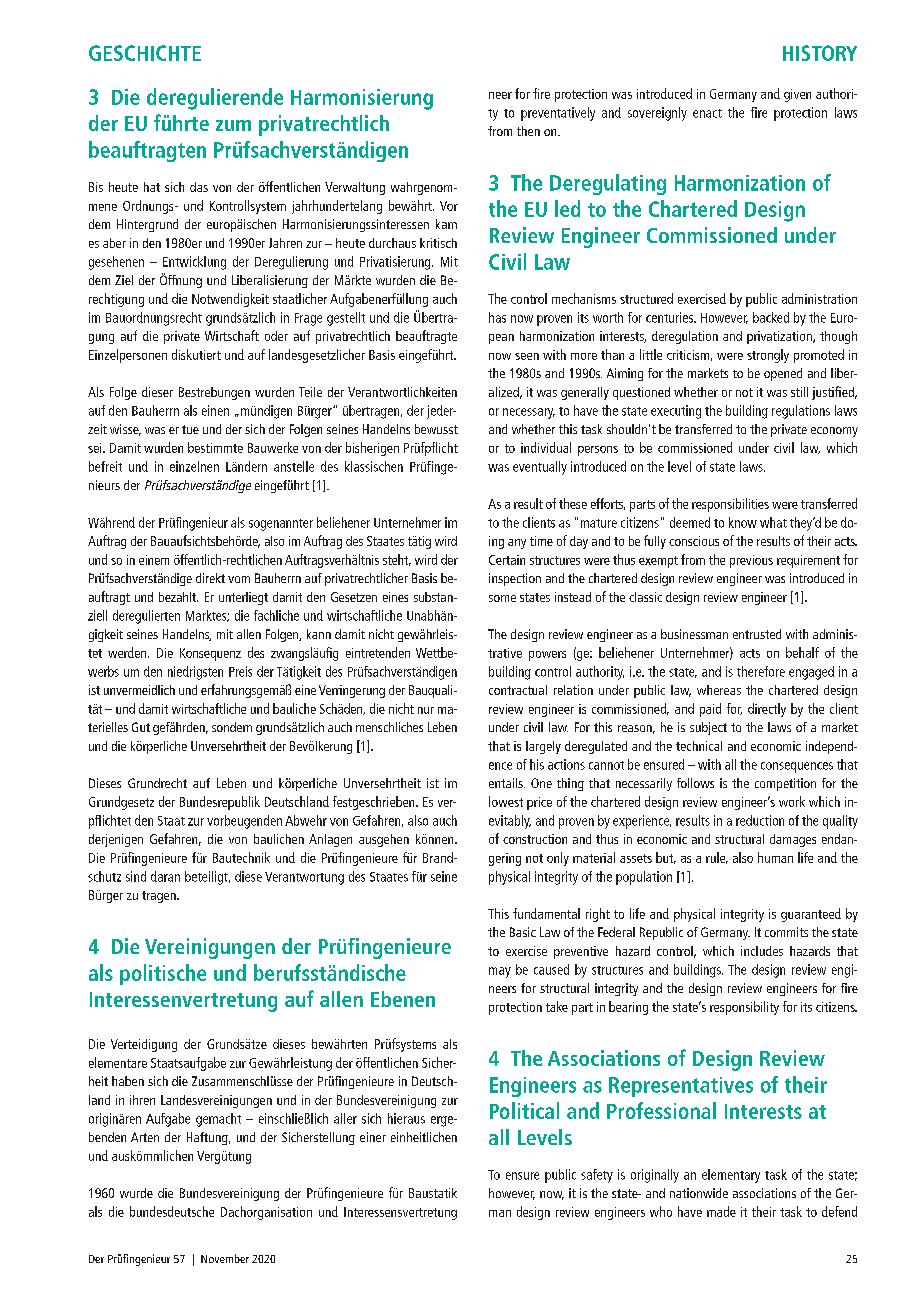 Image resolution: width=924 pixels, height=1308 pixels. What do you see at coordinates (163, 974) in the document?
I see `politische` at bounding box center [163, 974].
